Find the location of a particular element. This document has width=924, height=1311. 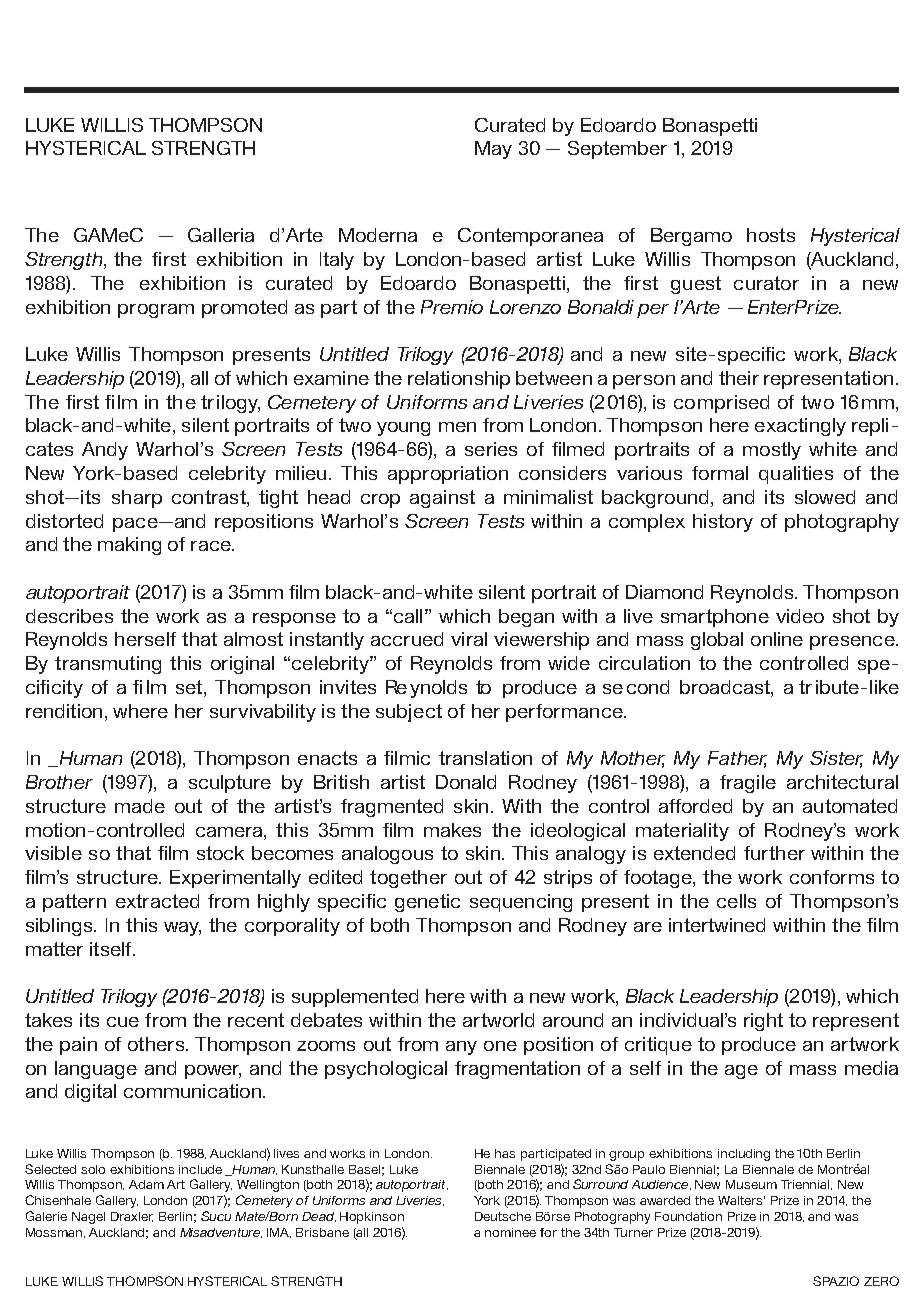

Galleria is located at coordinates (221, 235).
